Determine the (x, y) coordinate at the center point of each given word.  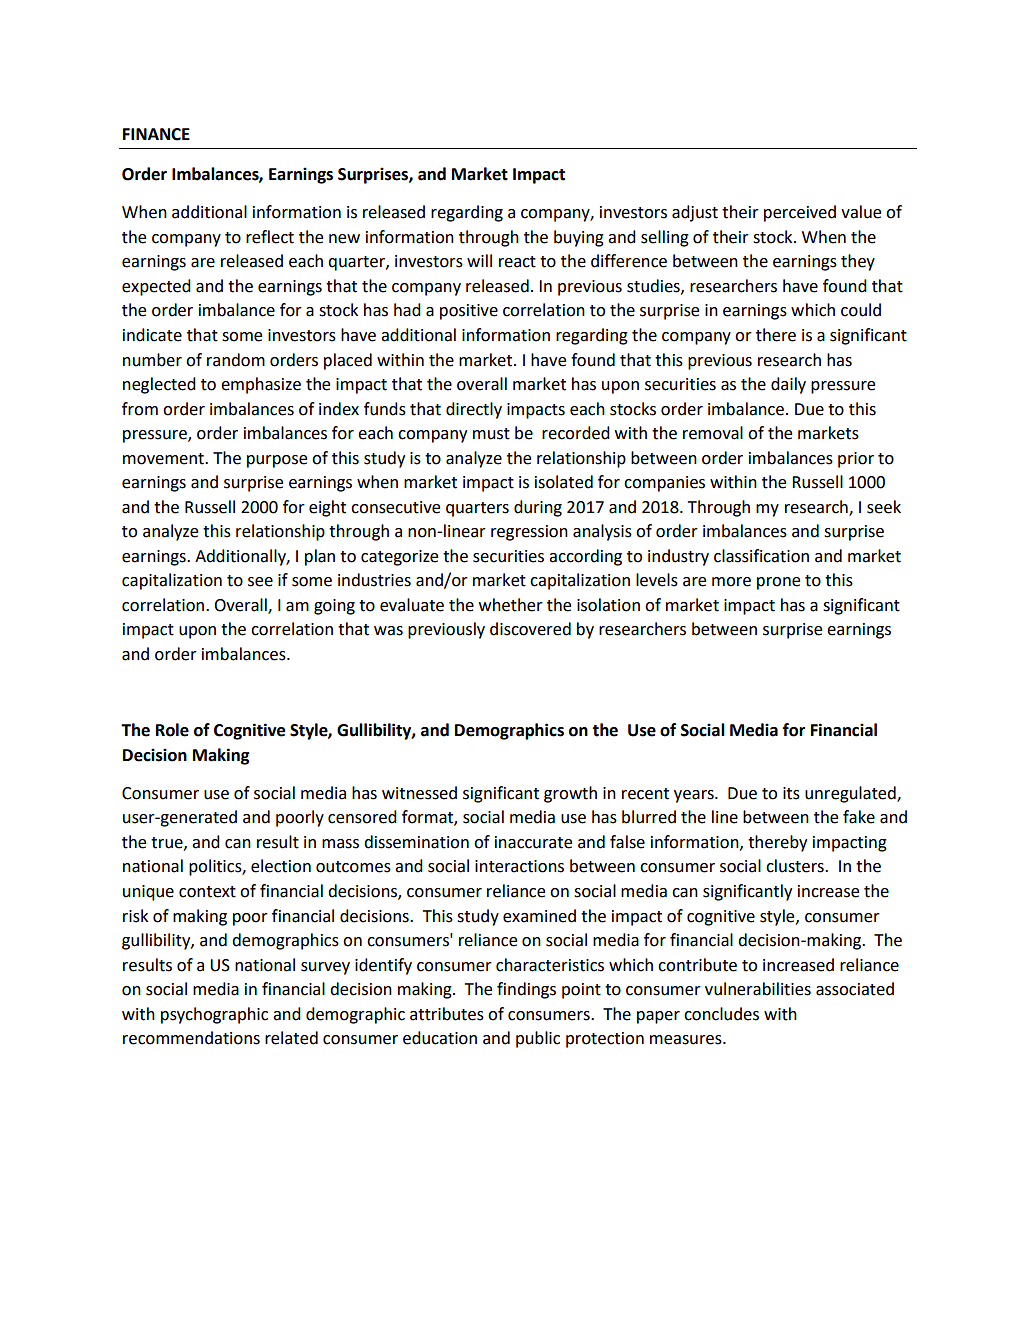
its (791, 793)
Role (172, 730)
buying (579, 238)
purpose (277, 461)
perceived (800, 213)
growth (570, 794)
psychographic (214, 1015)
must (491, 434)
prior (856, 460)
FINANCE (156, 134)
